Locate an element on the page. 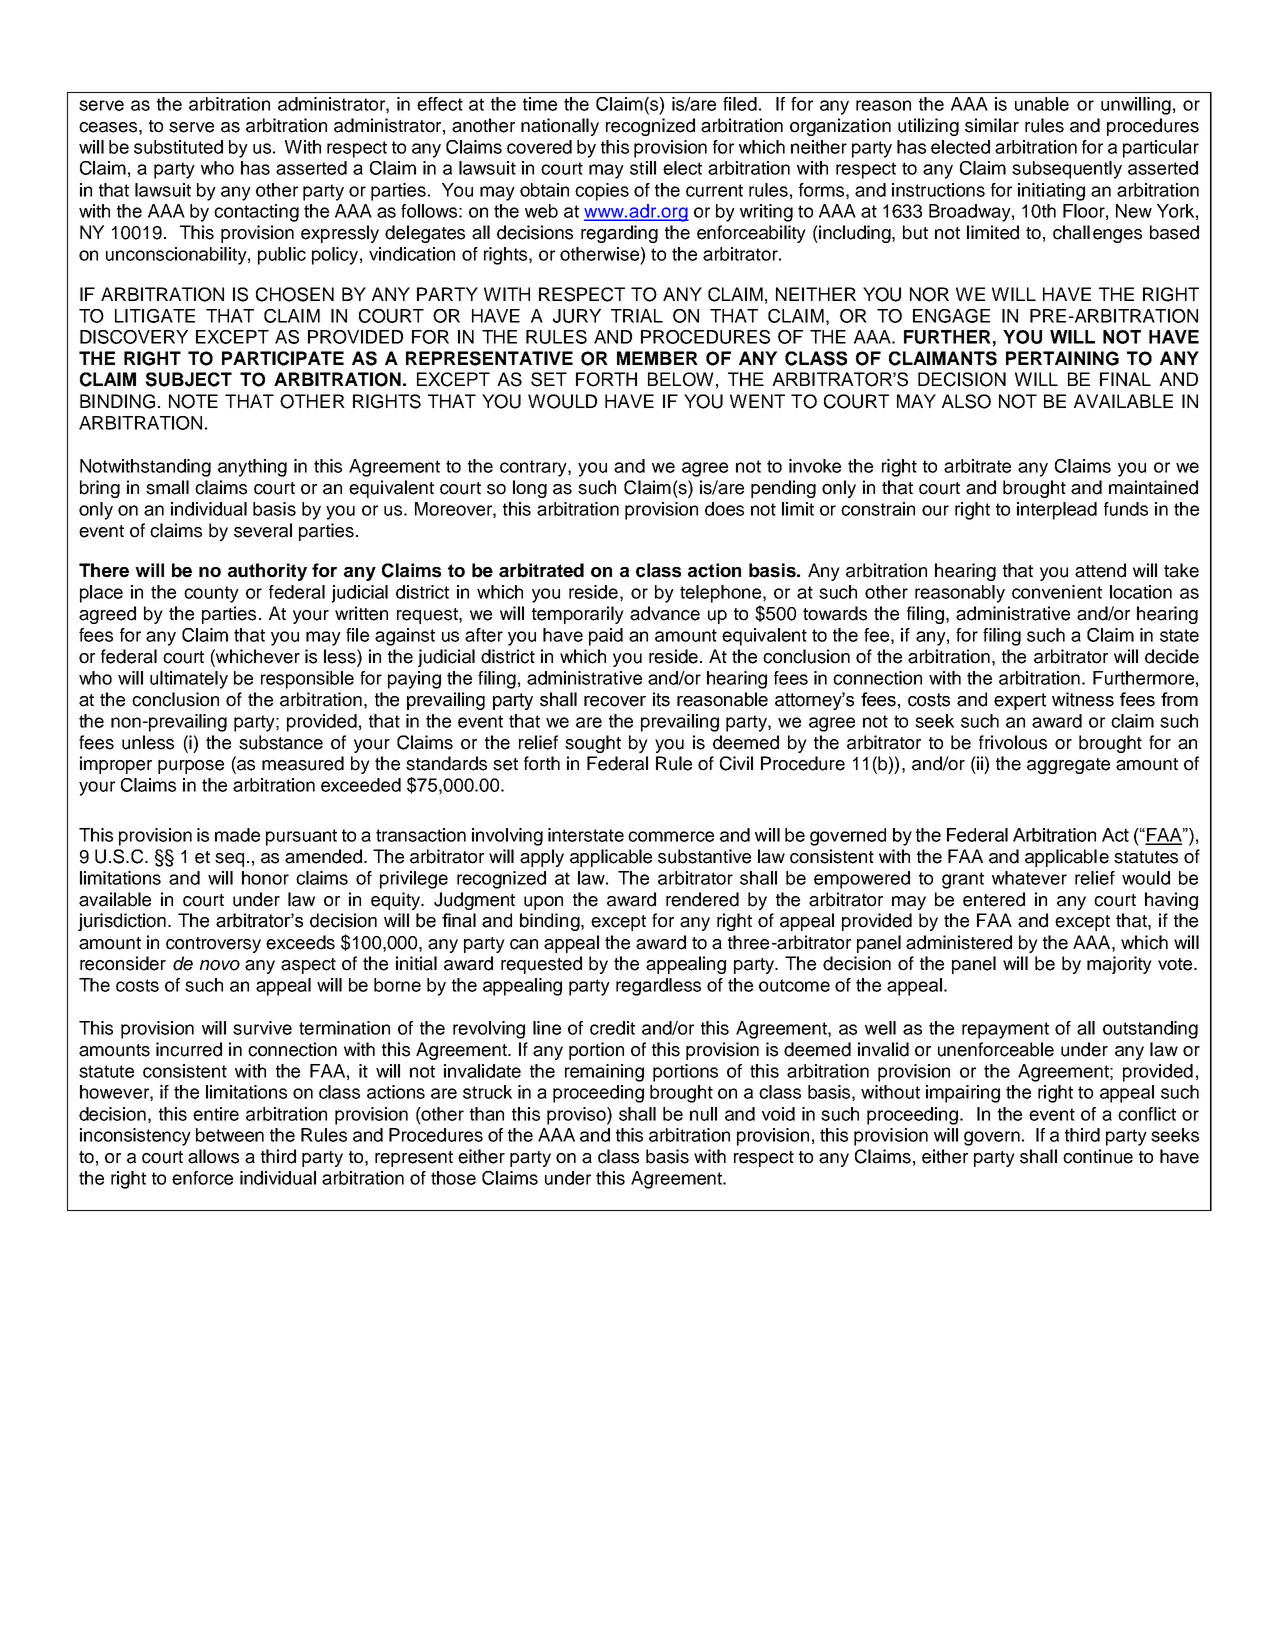 The image size is (1267, 1640). anything is located at coordinates (252, 468).
